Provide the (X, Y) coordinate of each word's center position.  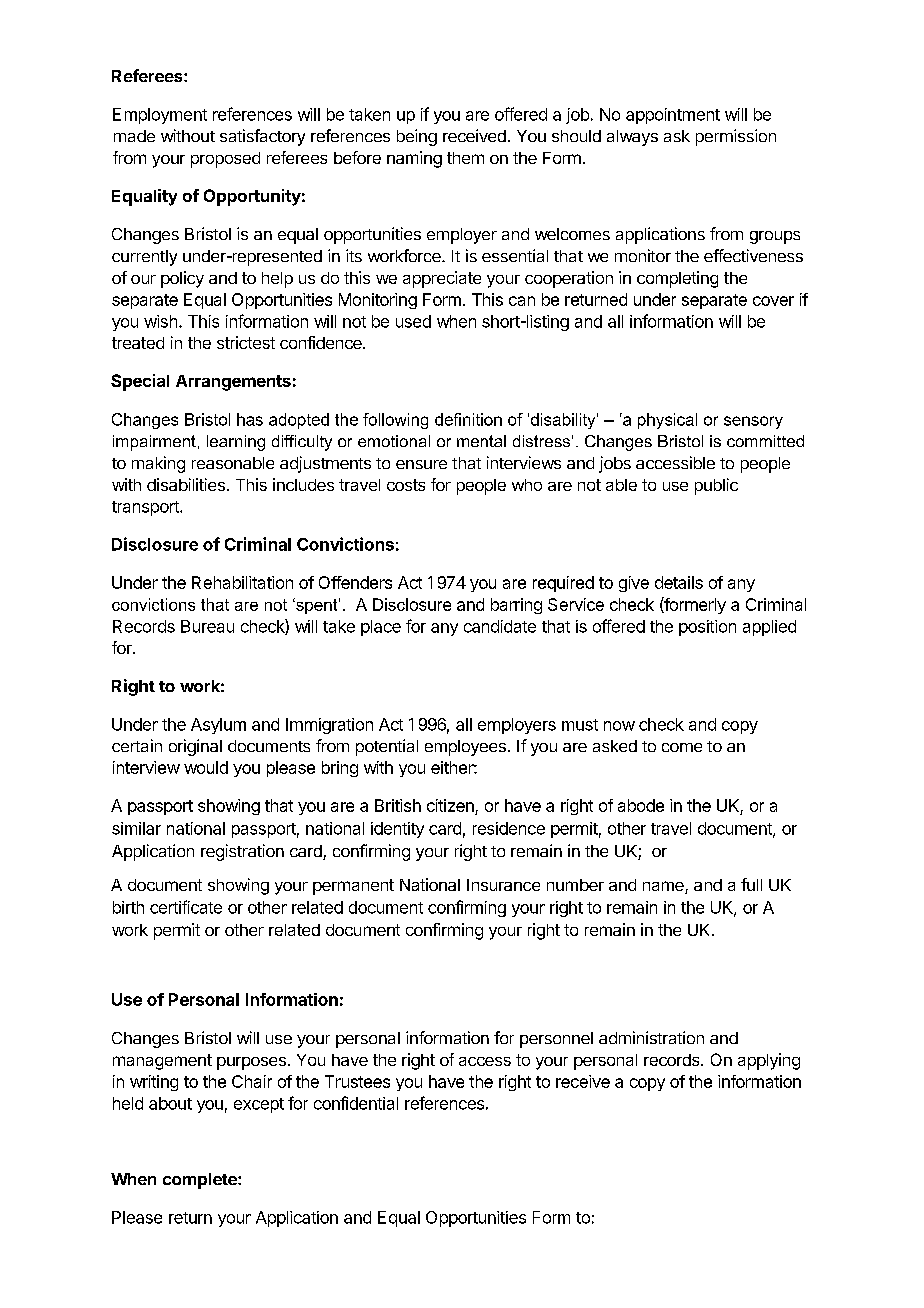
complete (201, 1181)
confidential (356, 1103)
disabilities (186, 484)
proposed (225, 160)
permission (736, 137)
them (465, 158)
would (206, 767)
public (716, 486)
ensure (421, 464)
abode (641, 805)
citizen (451, 807)
